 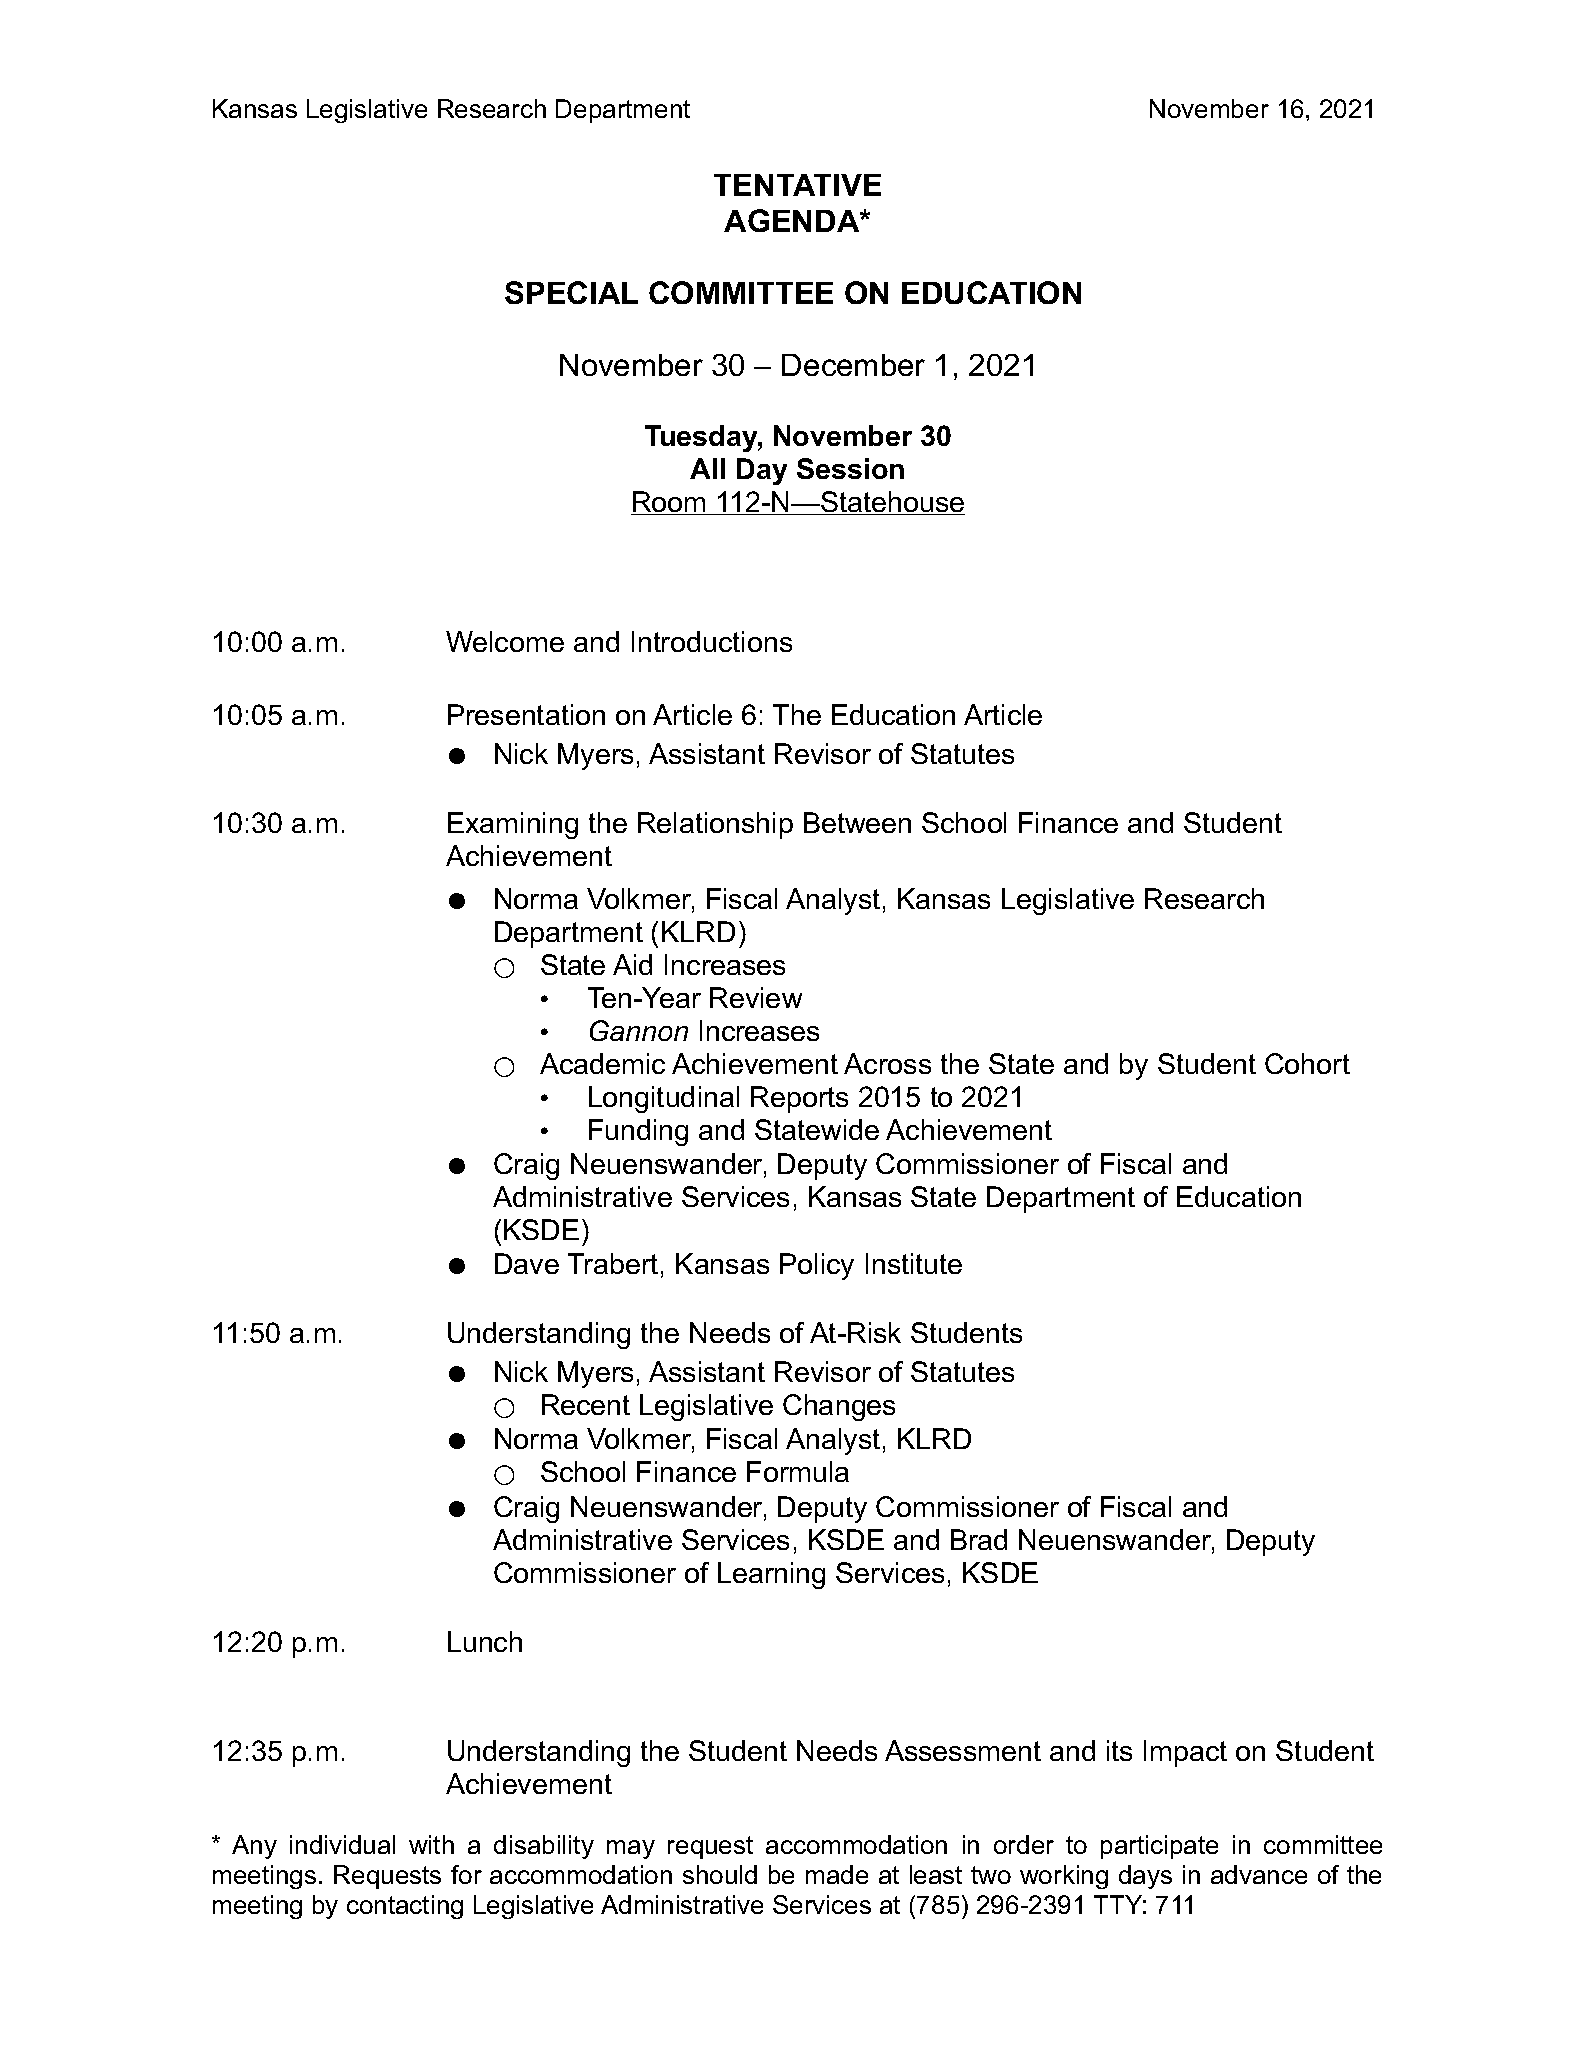 I want to click on SPECIAL, so click(x=571, y=292).
